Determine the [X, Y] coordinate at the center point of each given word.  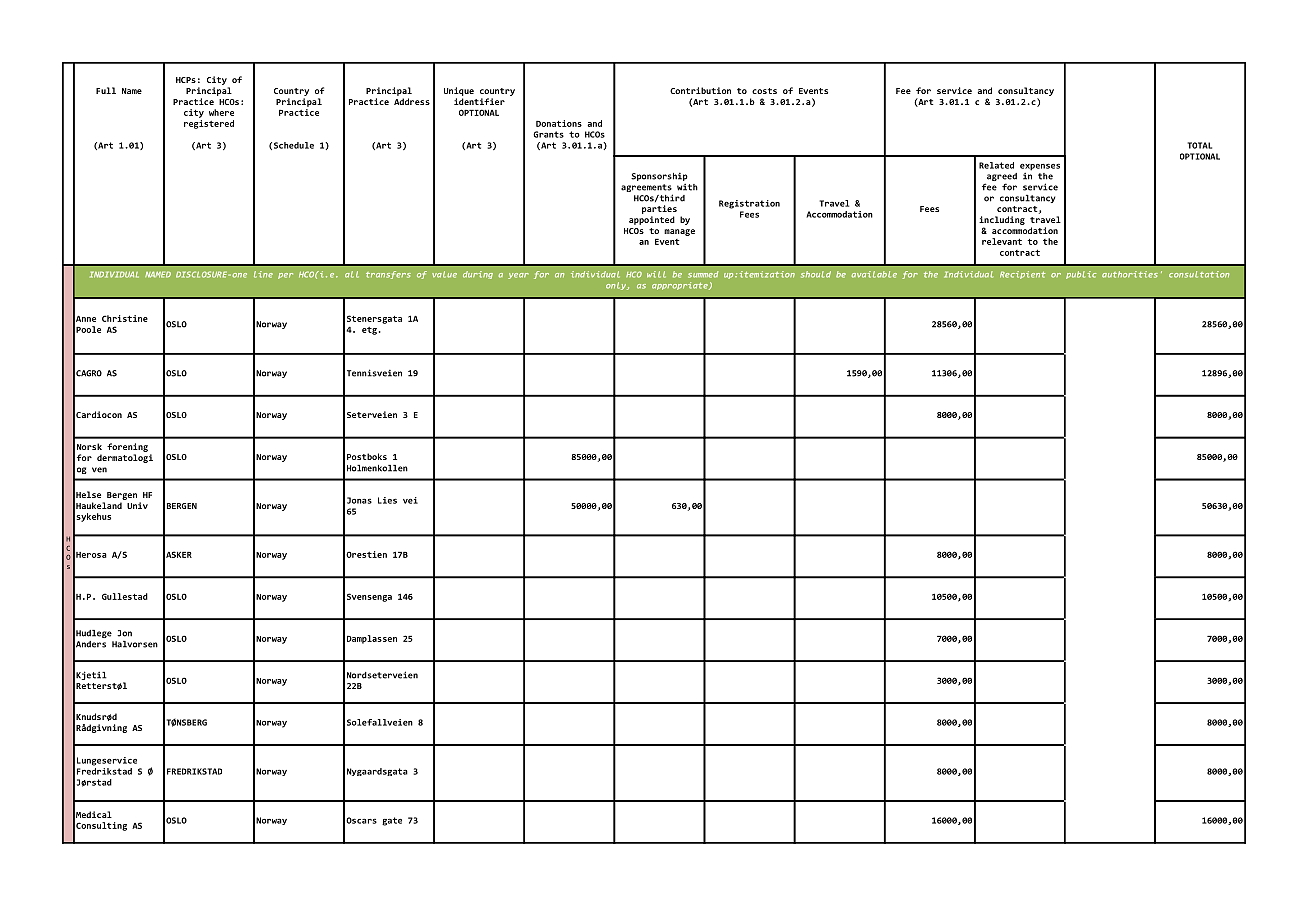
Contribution [700, 90]
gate [392, 821]
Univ [137, 505]
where [221, 112]
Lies [387, 500]
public [1081, 275]
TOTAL [1200, 145]
